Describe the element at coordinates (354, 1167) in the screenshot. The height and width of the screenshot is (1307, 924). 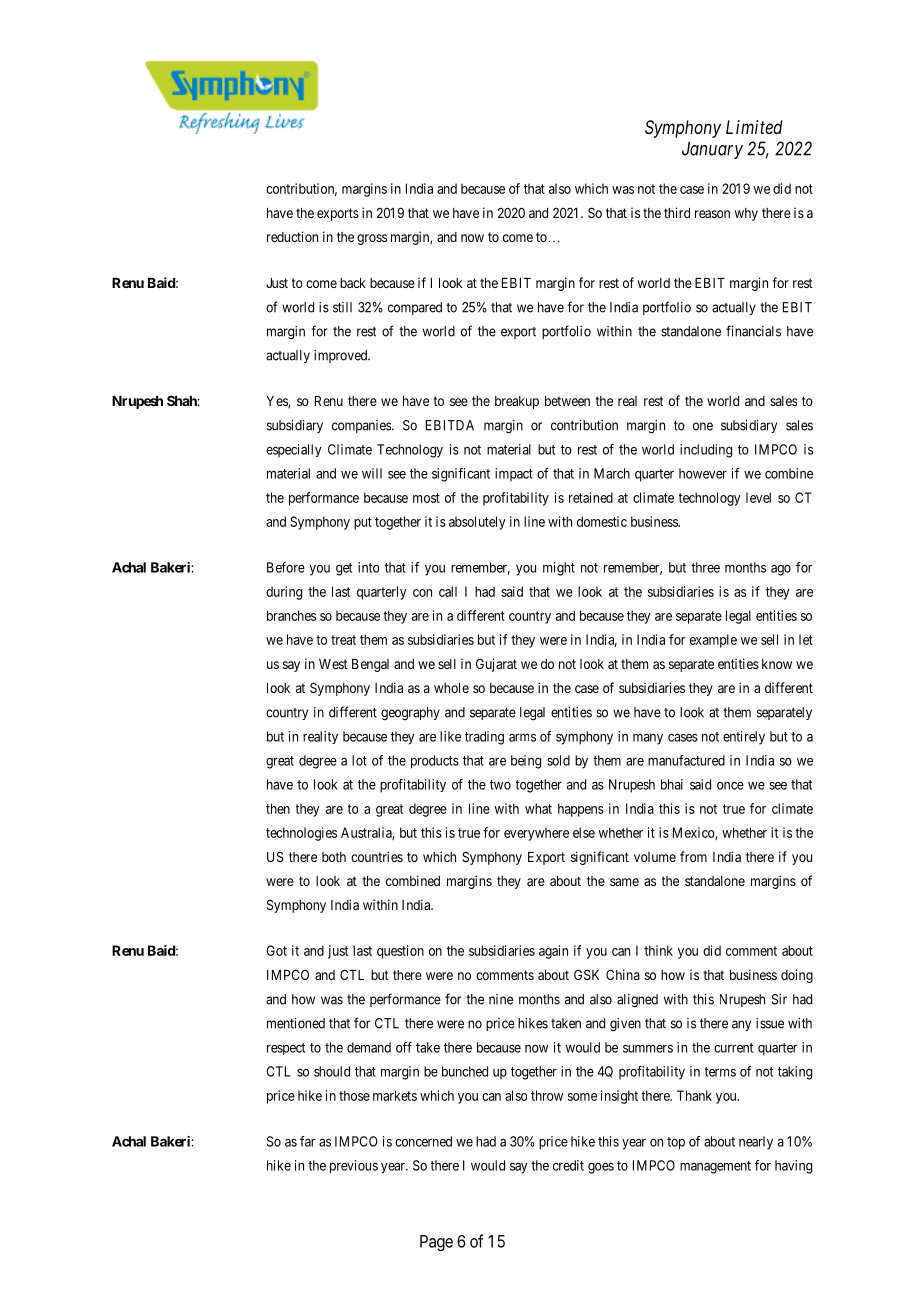
I see `previous` at that location.
